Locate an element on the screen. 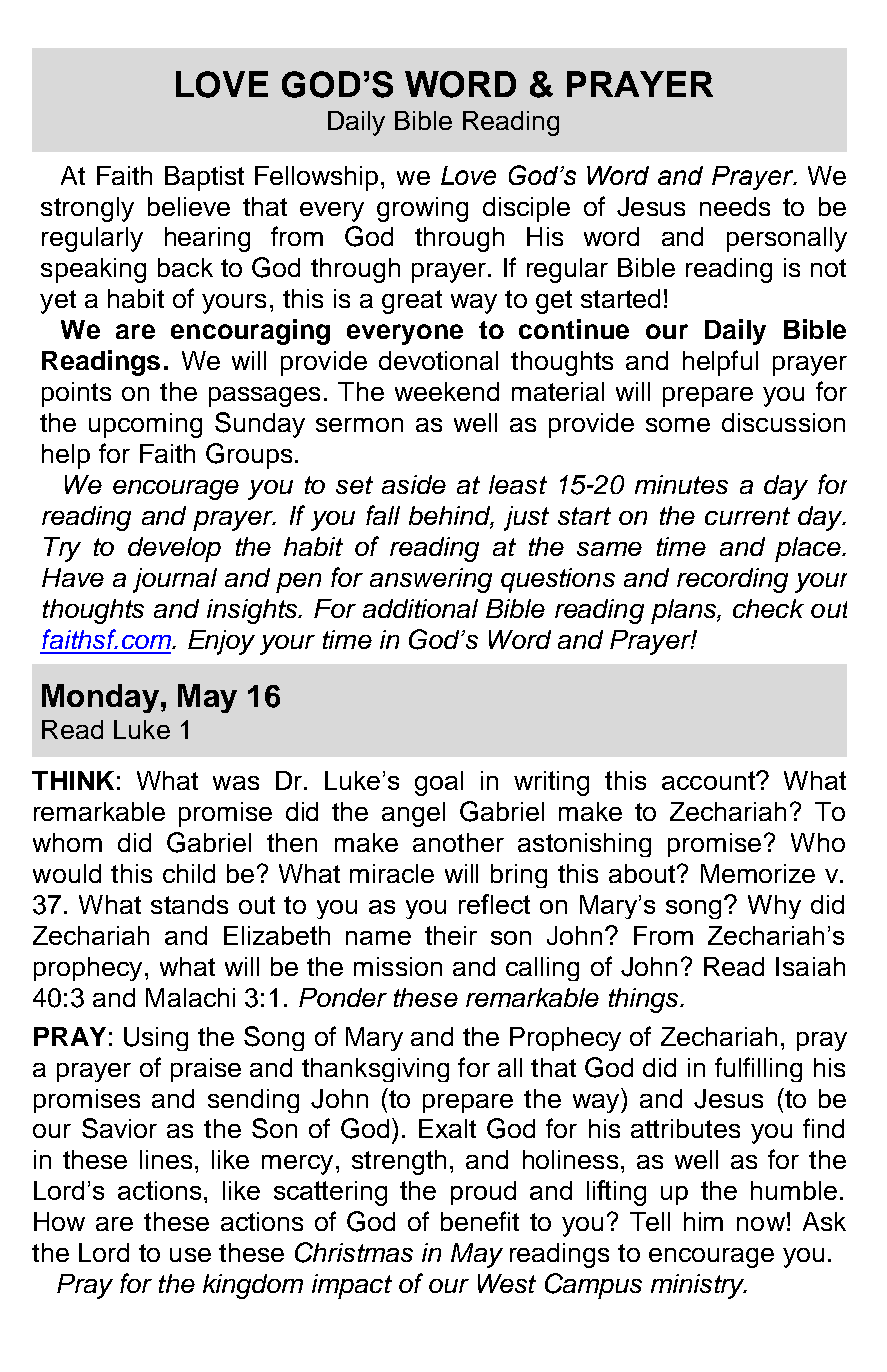  Monday is located at coordinates (100, 698).
